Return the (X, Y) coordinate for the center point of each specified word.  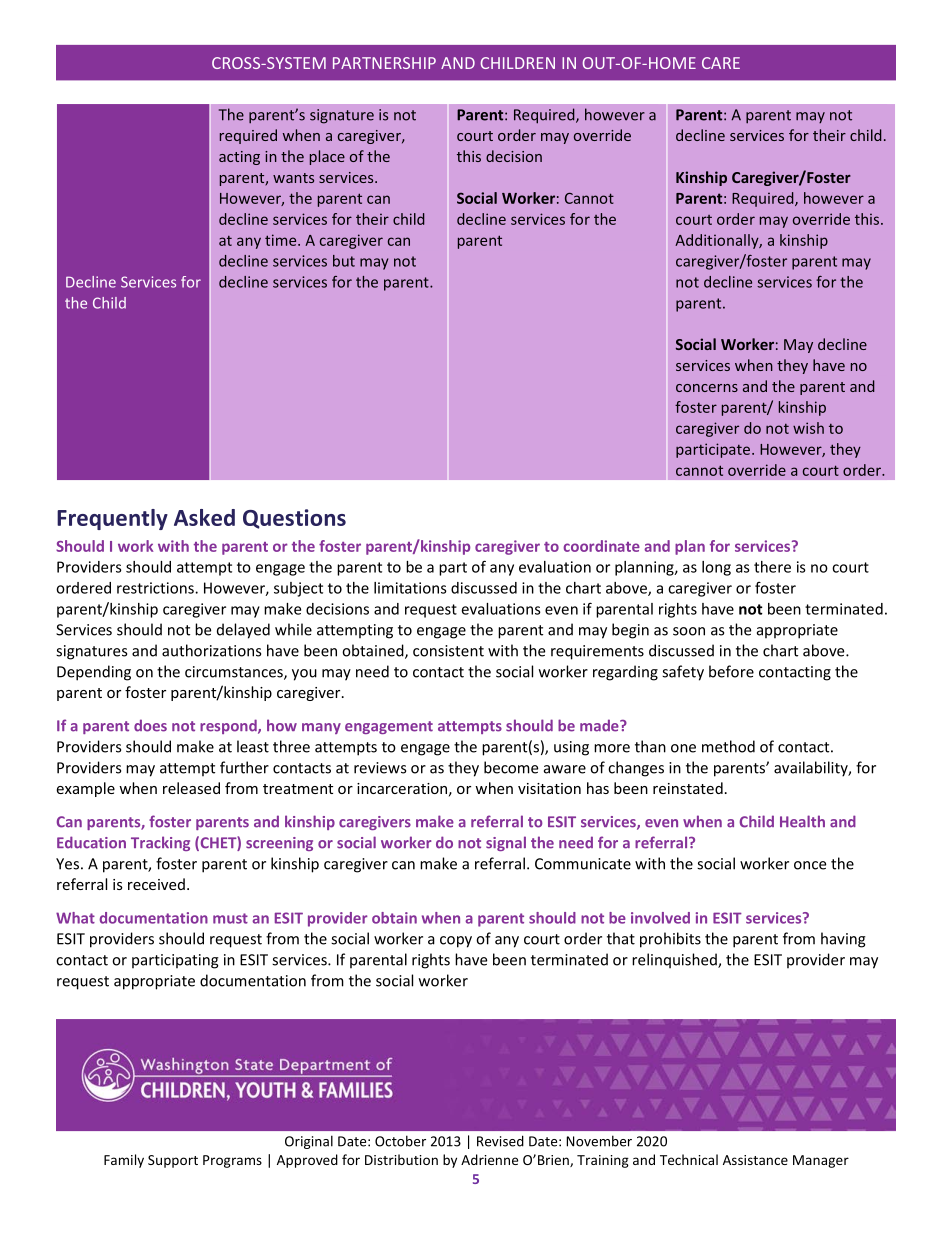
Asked (204, 517)
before (731, 671)
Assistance (755, 1160)
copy (456, 942)
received (156, 884)
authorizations (211, 650)
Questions (294, 519)
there (772, 567)
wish (808, 428)
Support (173, 1161)
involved (660, 918)
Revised (500, 1141)
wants (293, 178)
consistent (448, 651)
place (327, 157)
